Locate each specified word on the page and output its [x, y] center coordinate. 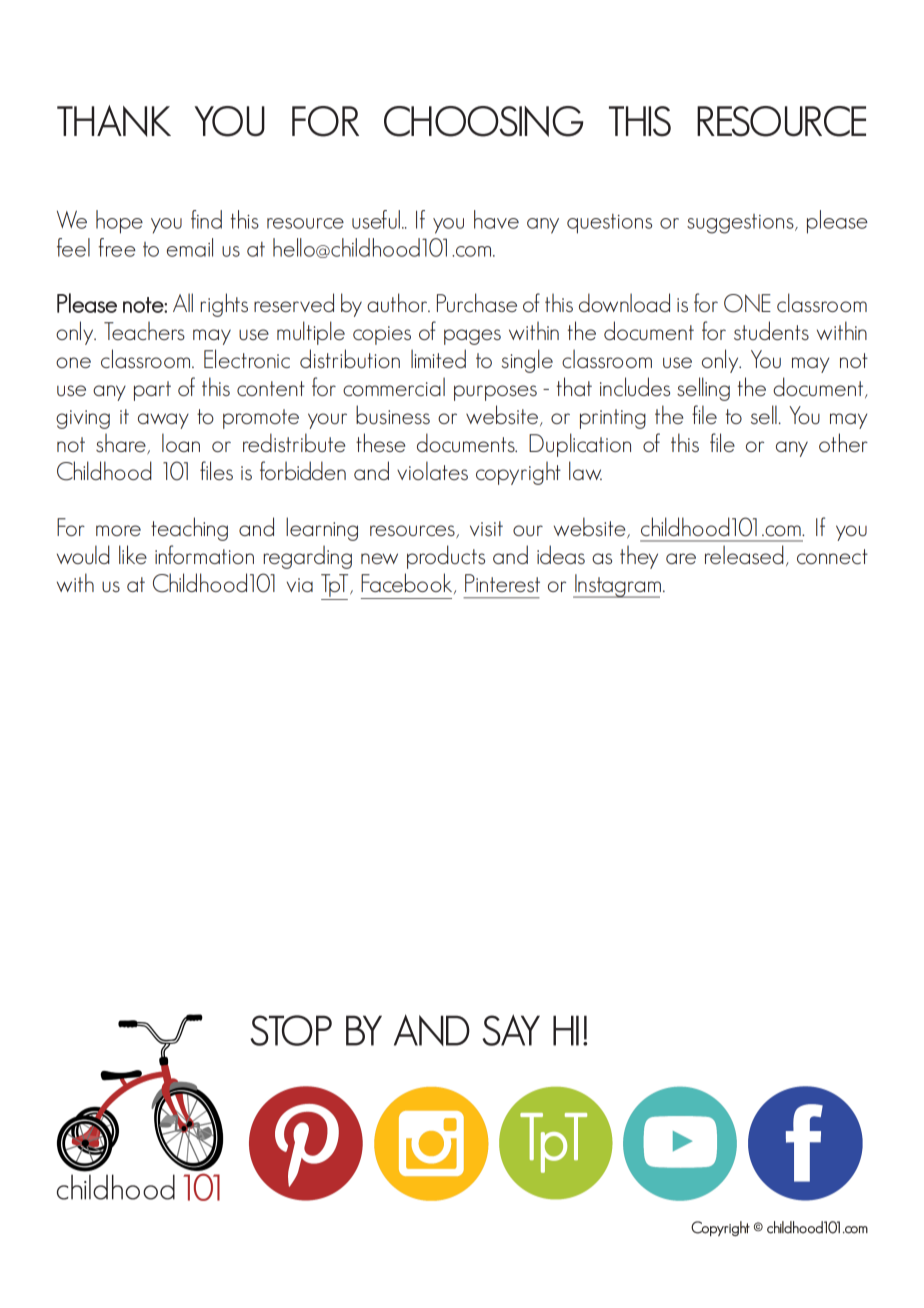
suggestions [741, 224]
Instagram [617, 586]
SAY [511, 1030]
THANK [114, 121]
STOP [291, 1030]
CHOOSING [483, 121]
